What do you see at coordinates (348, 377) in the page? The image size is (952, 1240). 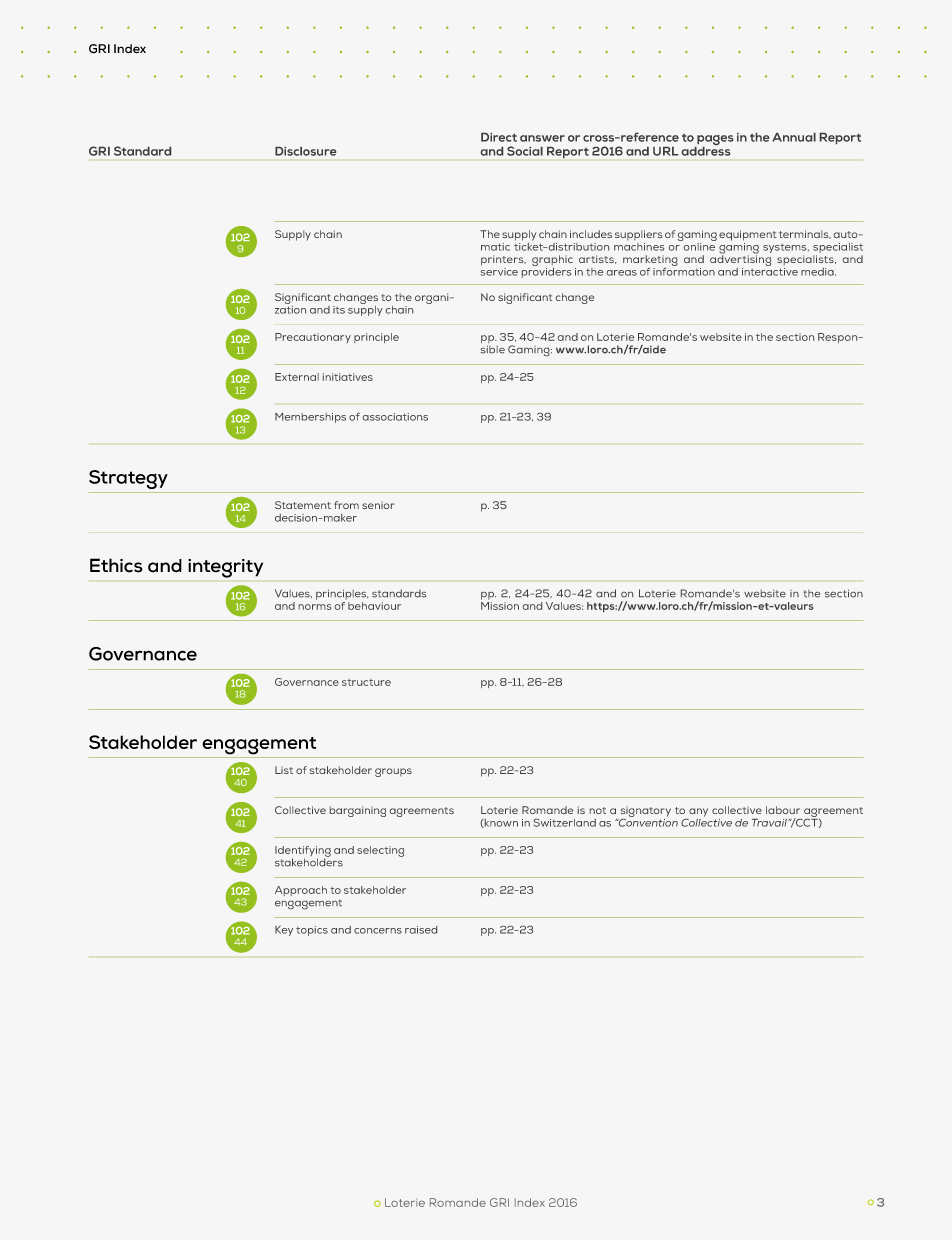 I see `initiatives` at bounding box center [348, 377].
